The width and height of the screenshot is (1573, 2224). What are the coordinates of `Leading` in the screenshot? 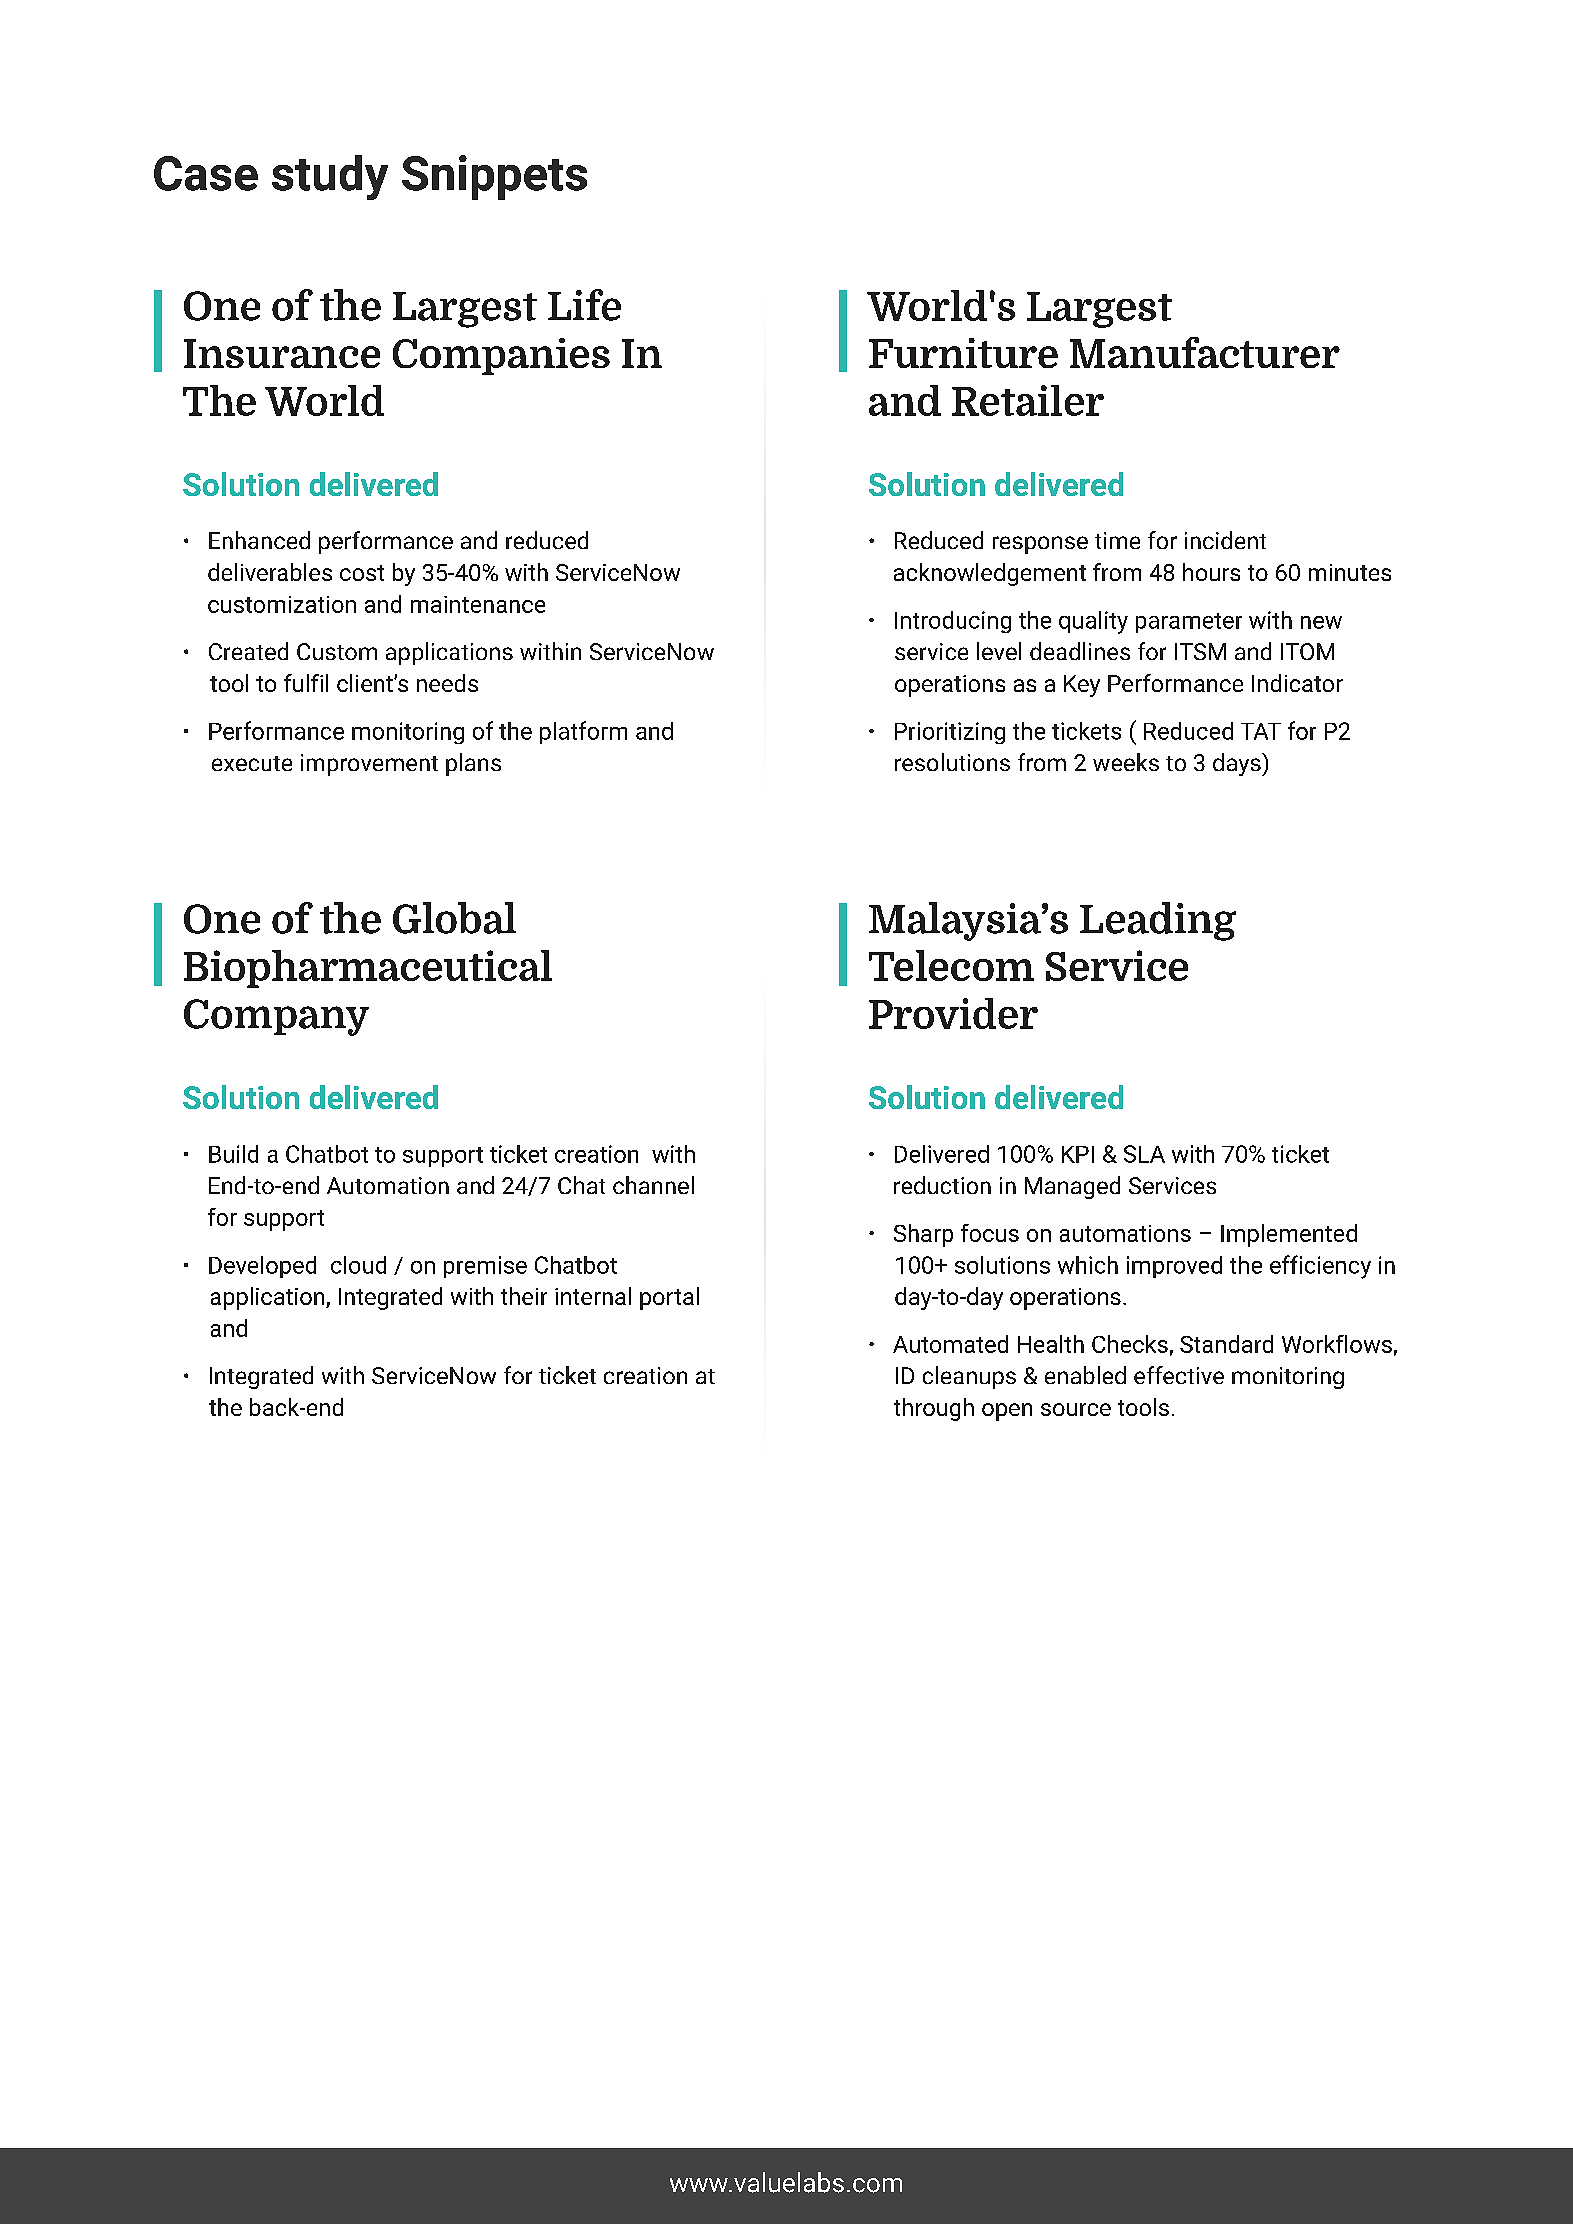 It's located at (1158, 921).
